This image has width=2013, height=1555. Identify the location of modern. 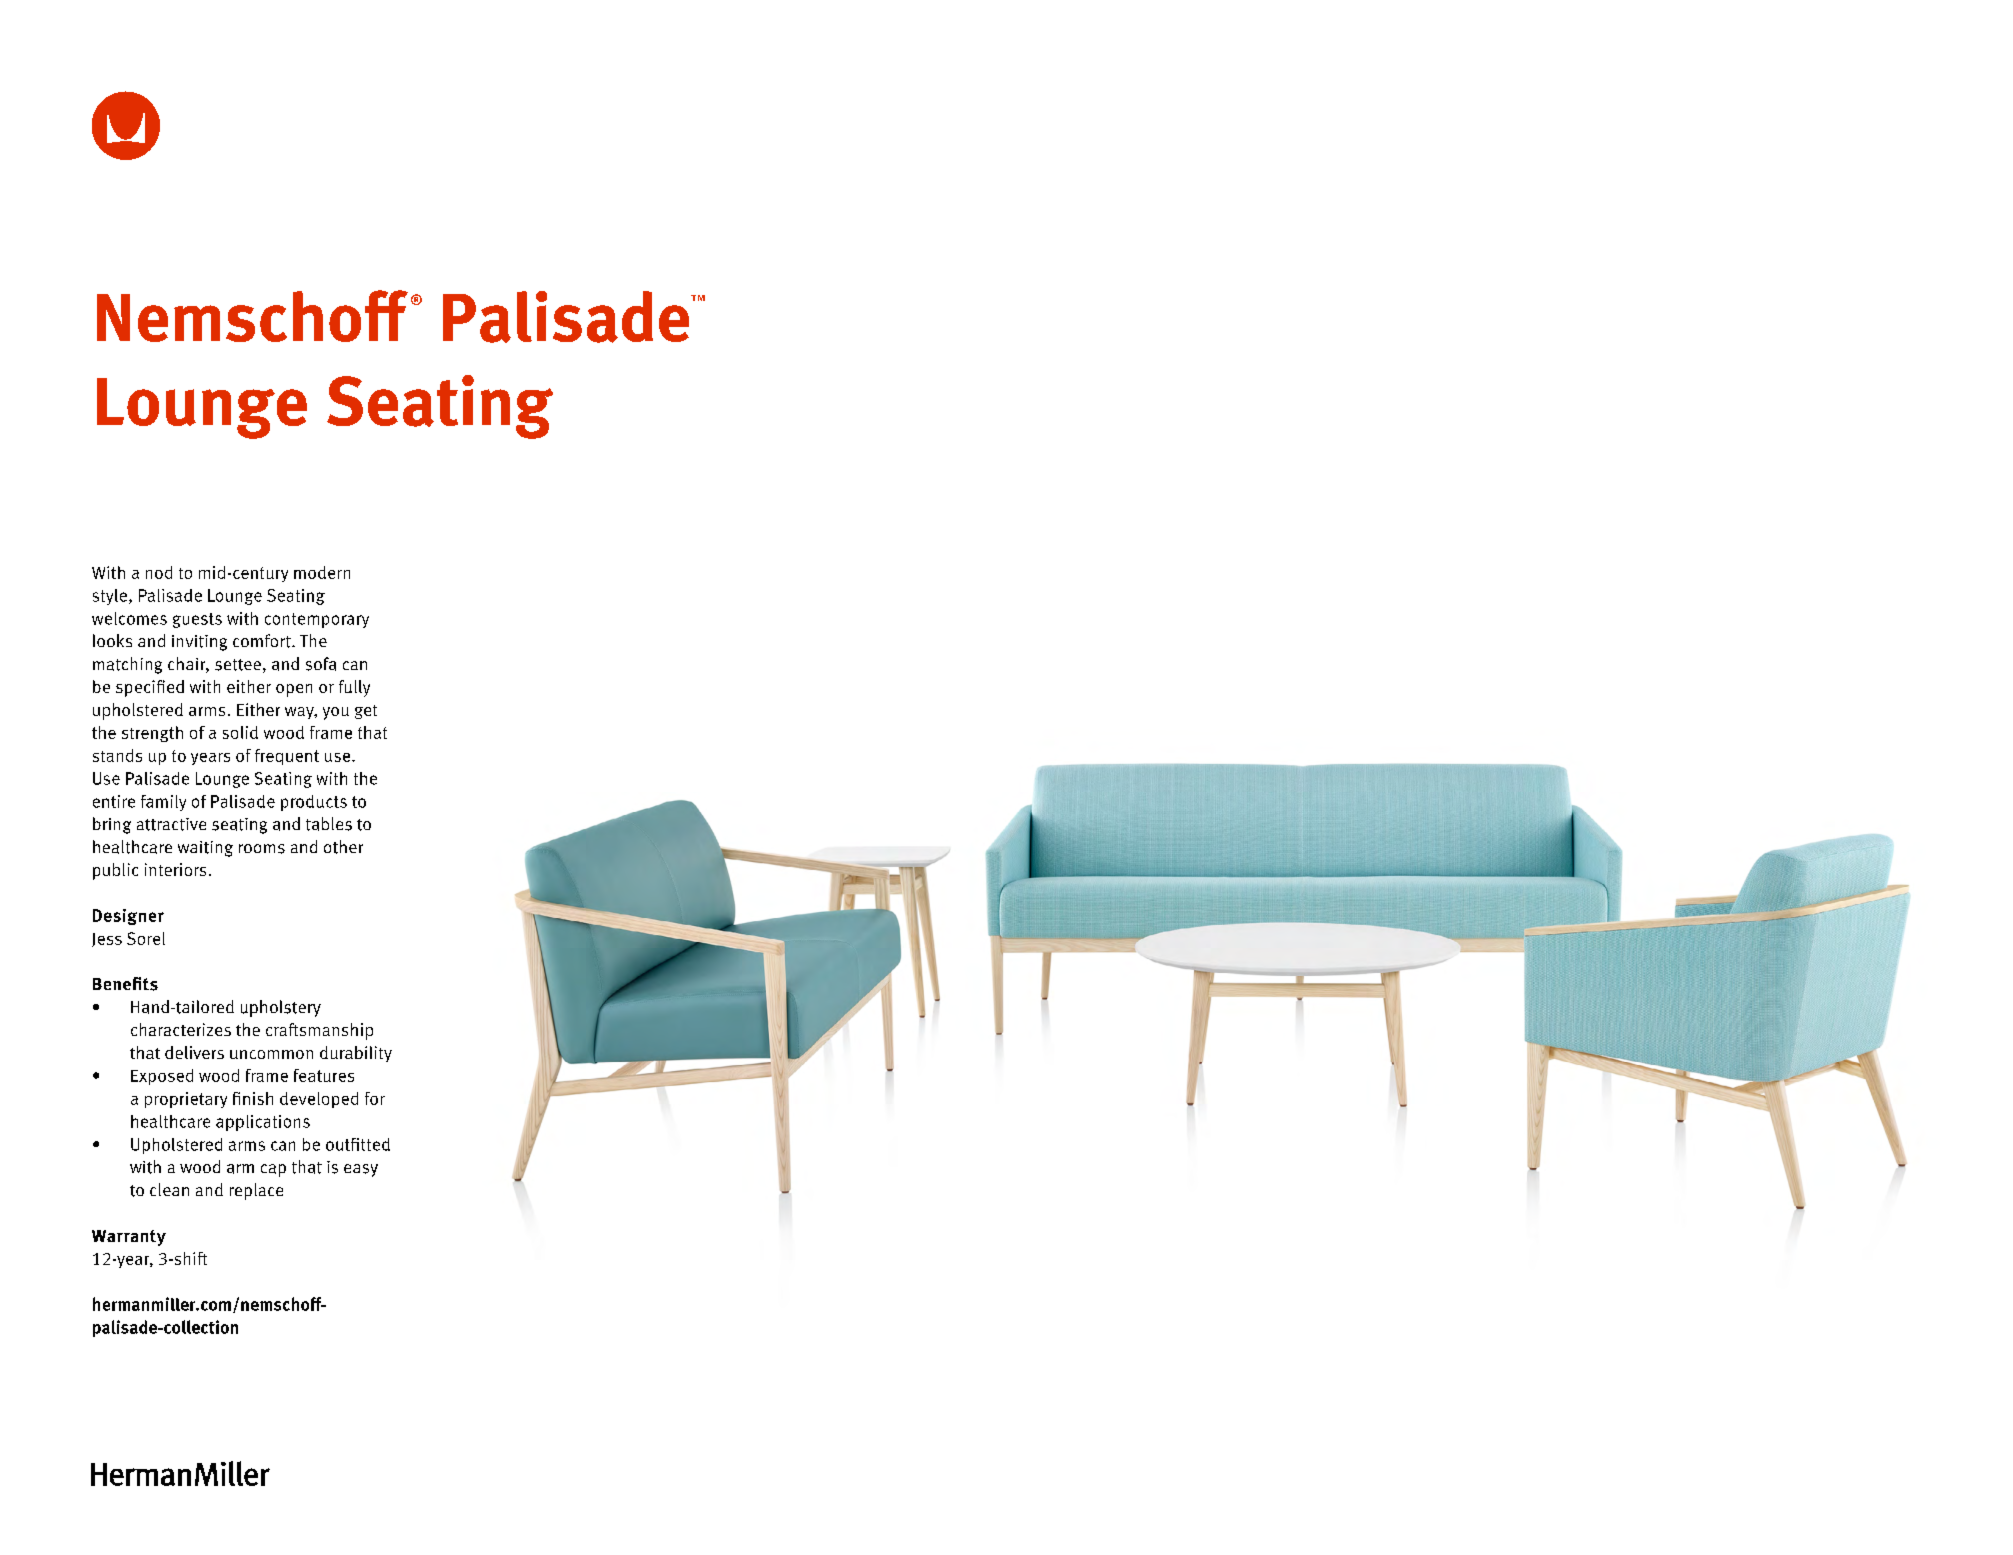
(322, 572).
